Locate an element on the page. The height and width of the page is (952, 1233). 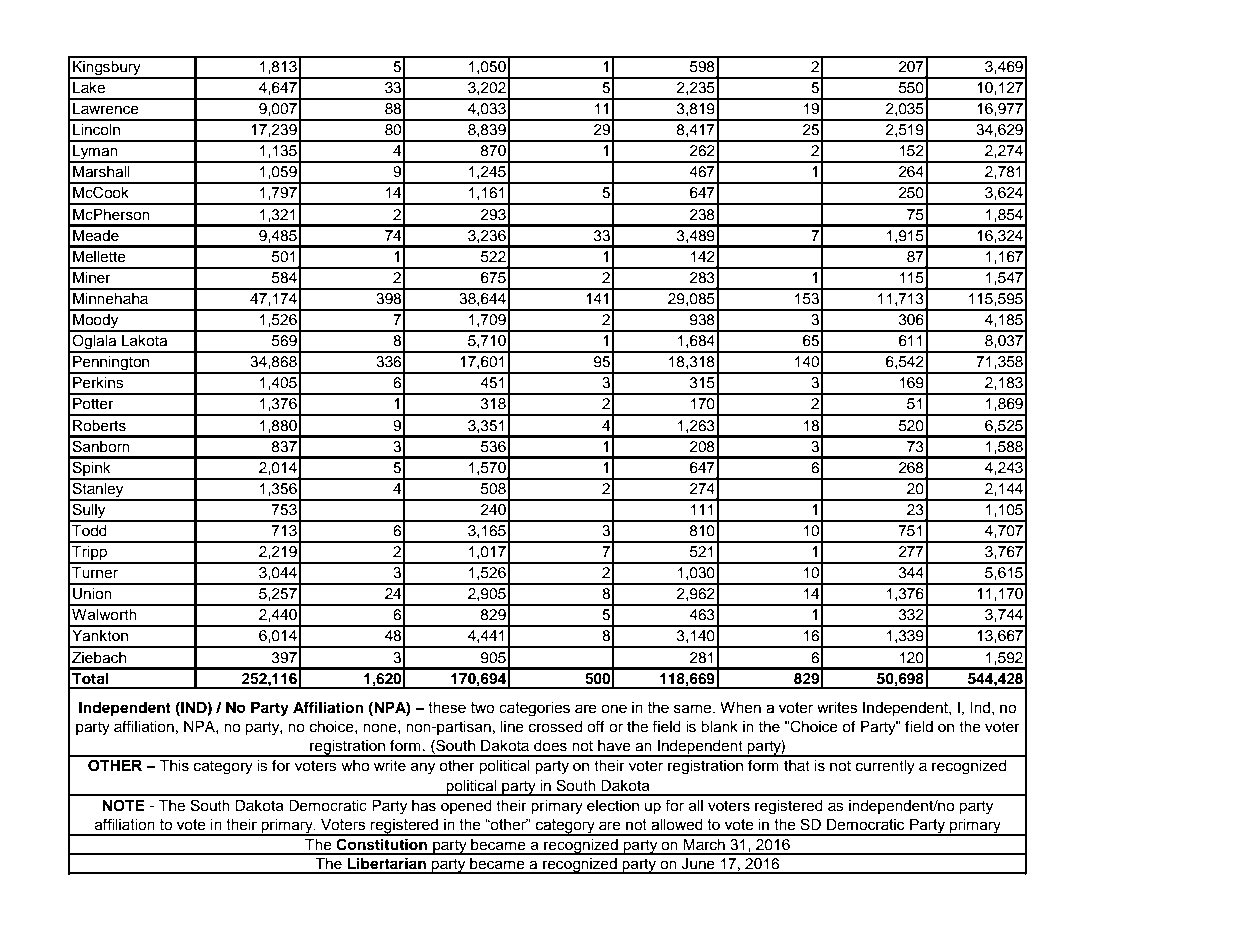
NOTE is located at coordinates (123, 806).
